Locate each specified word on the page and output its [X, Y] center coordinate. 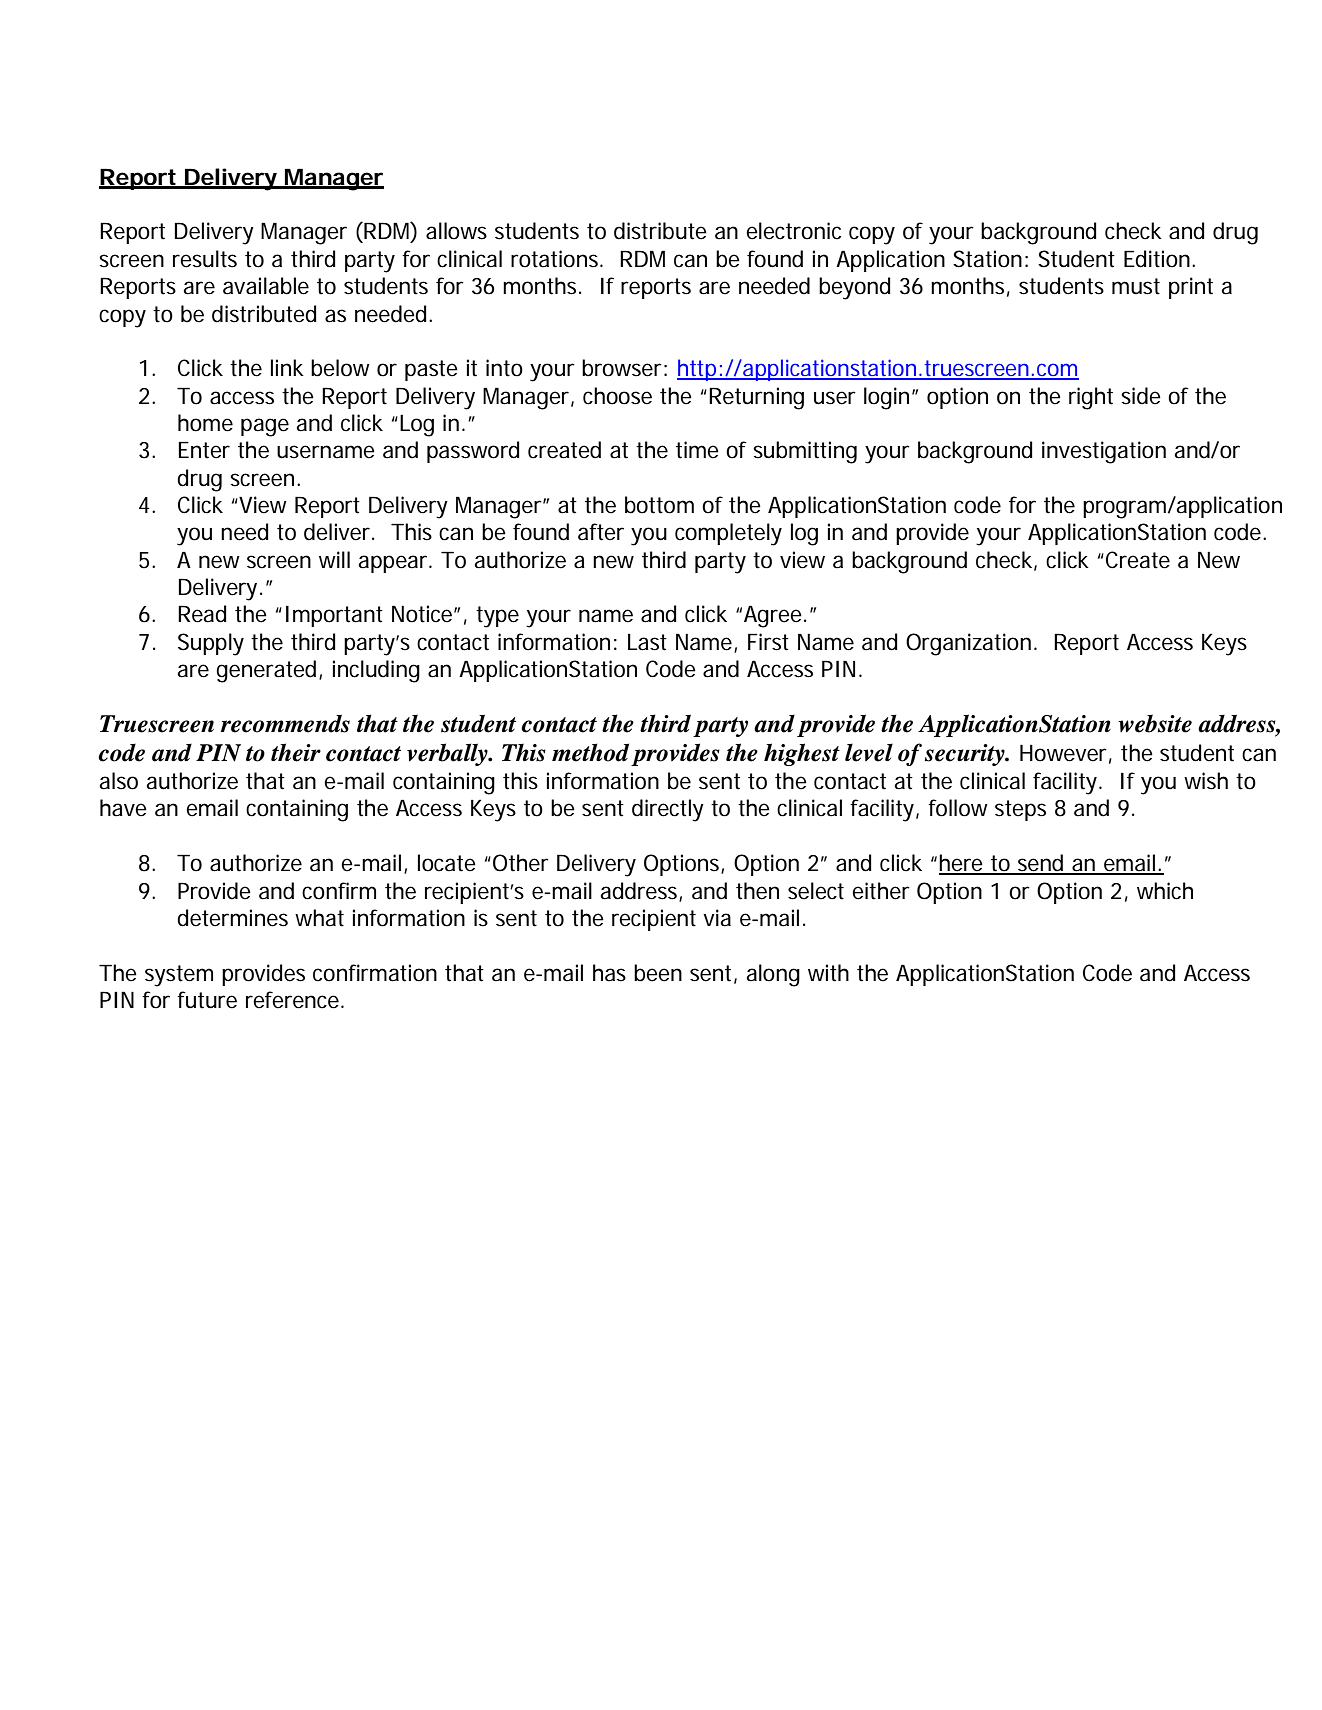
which [1165, 891]
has [609, 973]
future [207, 1000]
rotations [554, 259]
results [205, 259]
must [1136, 286]
